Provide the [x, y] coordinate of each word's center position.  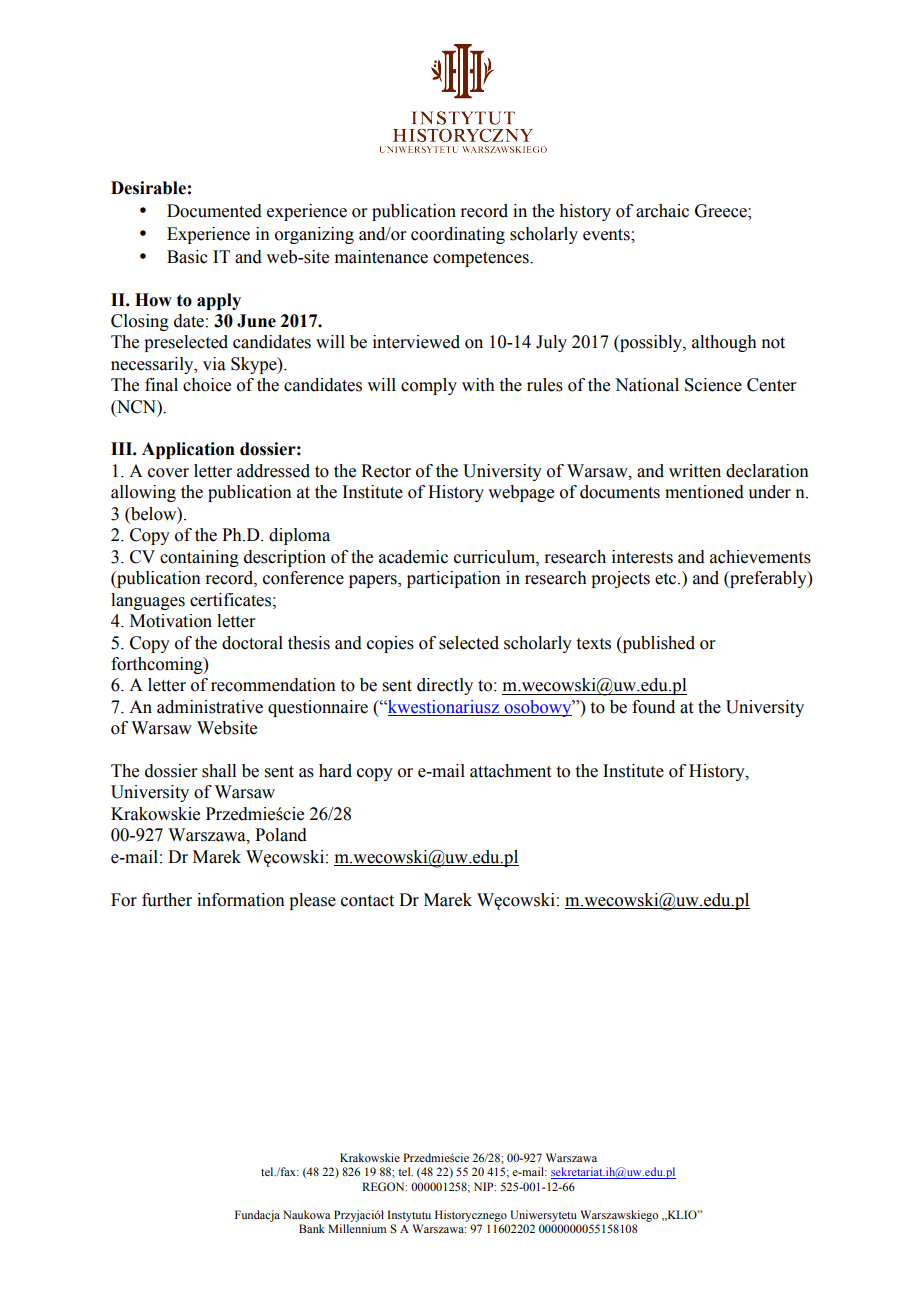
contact [367, 901]
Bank [312, 1228]
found [653, 707]
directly [445, 686]
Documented [214, 211]
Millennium [357, 1228]
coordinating [458, 235]
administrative [210, 707]
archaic [662, 211]
